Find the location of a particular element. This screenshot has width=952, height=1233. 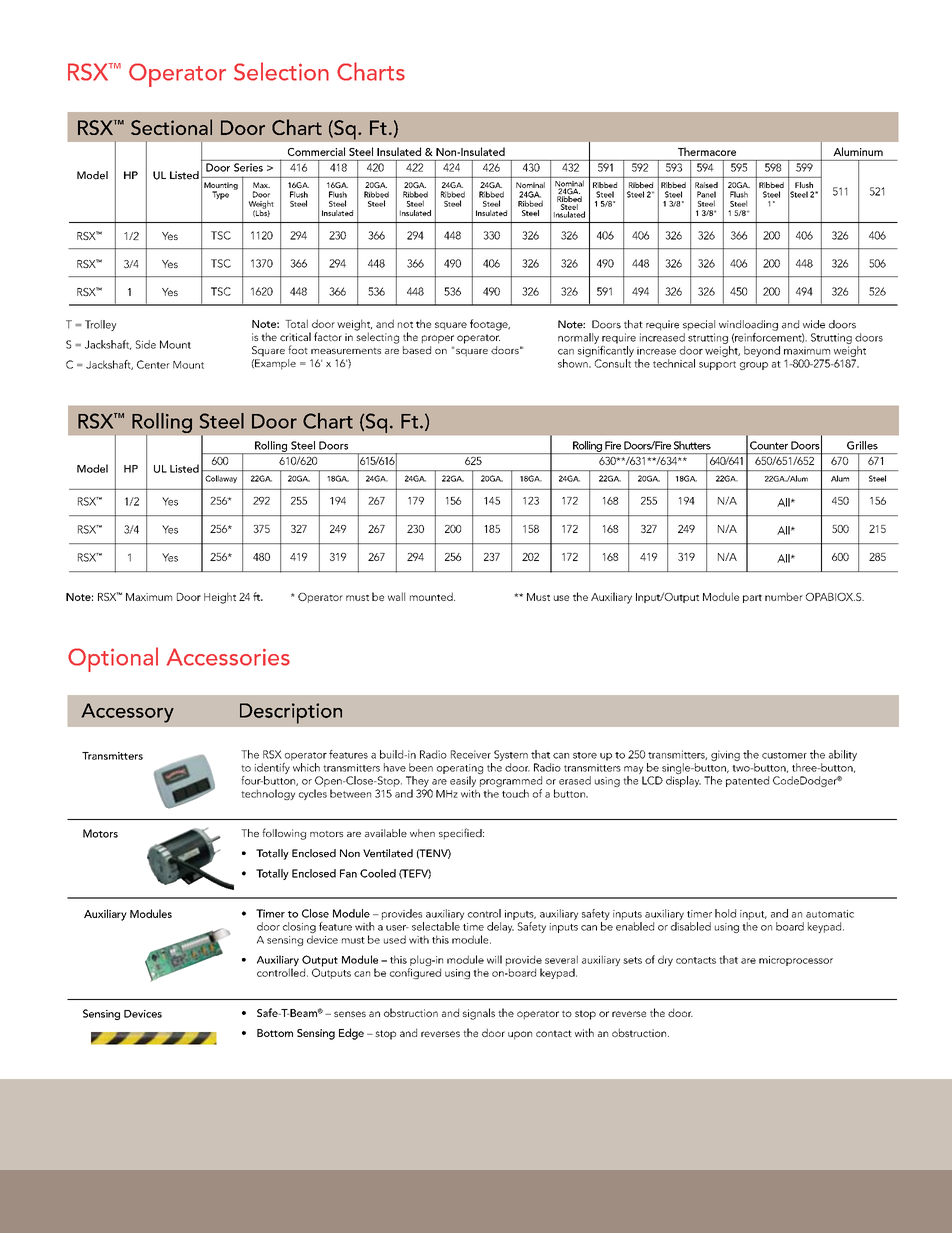

Receiver is located at coordinates (471, 754).
